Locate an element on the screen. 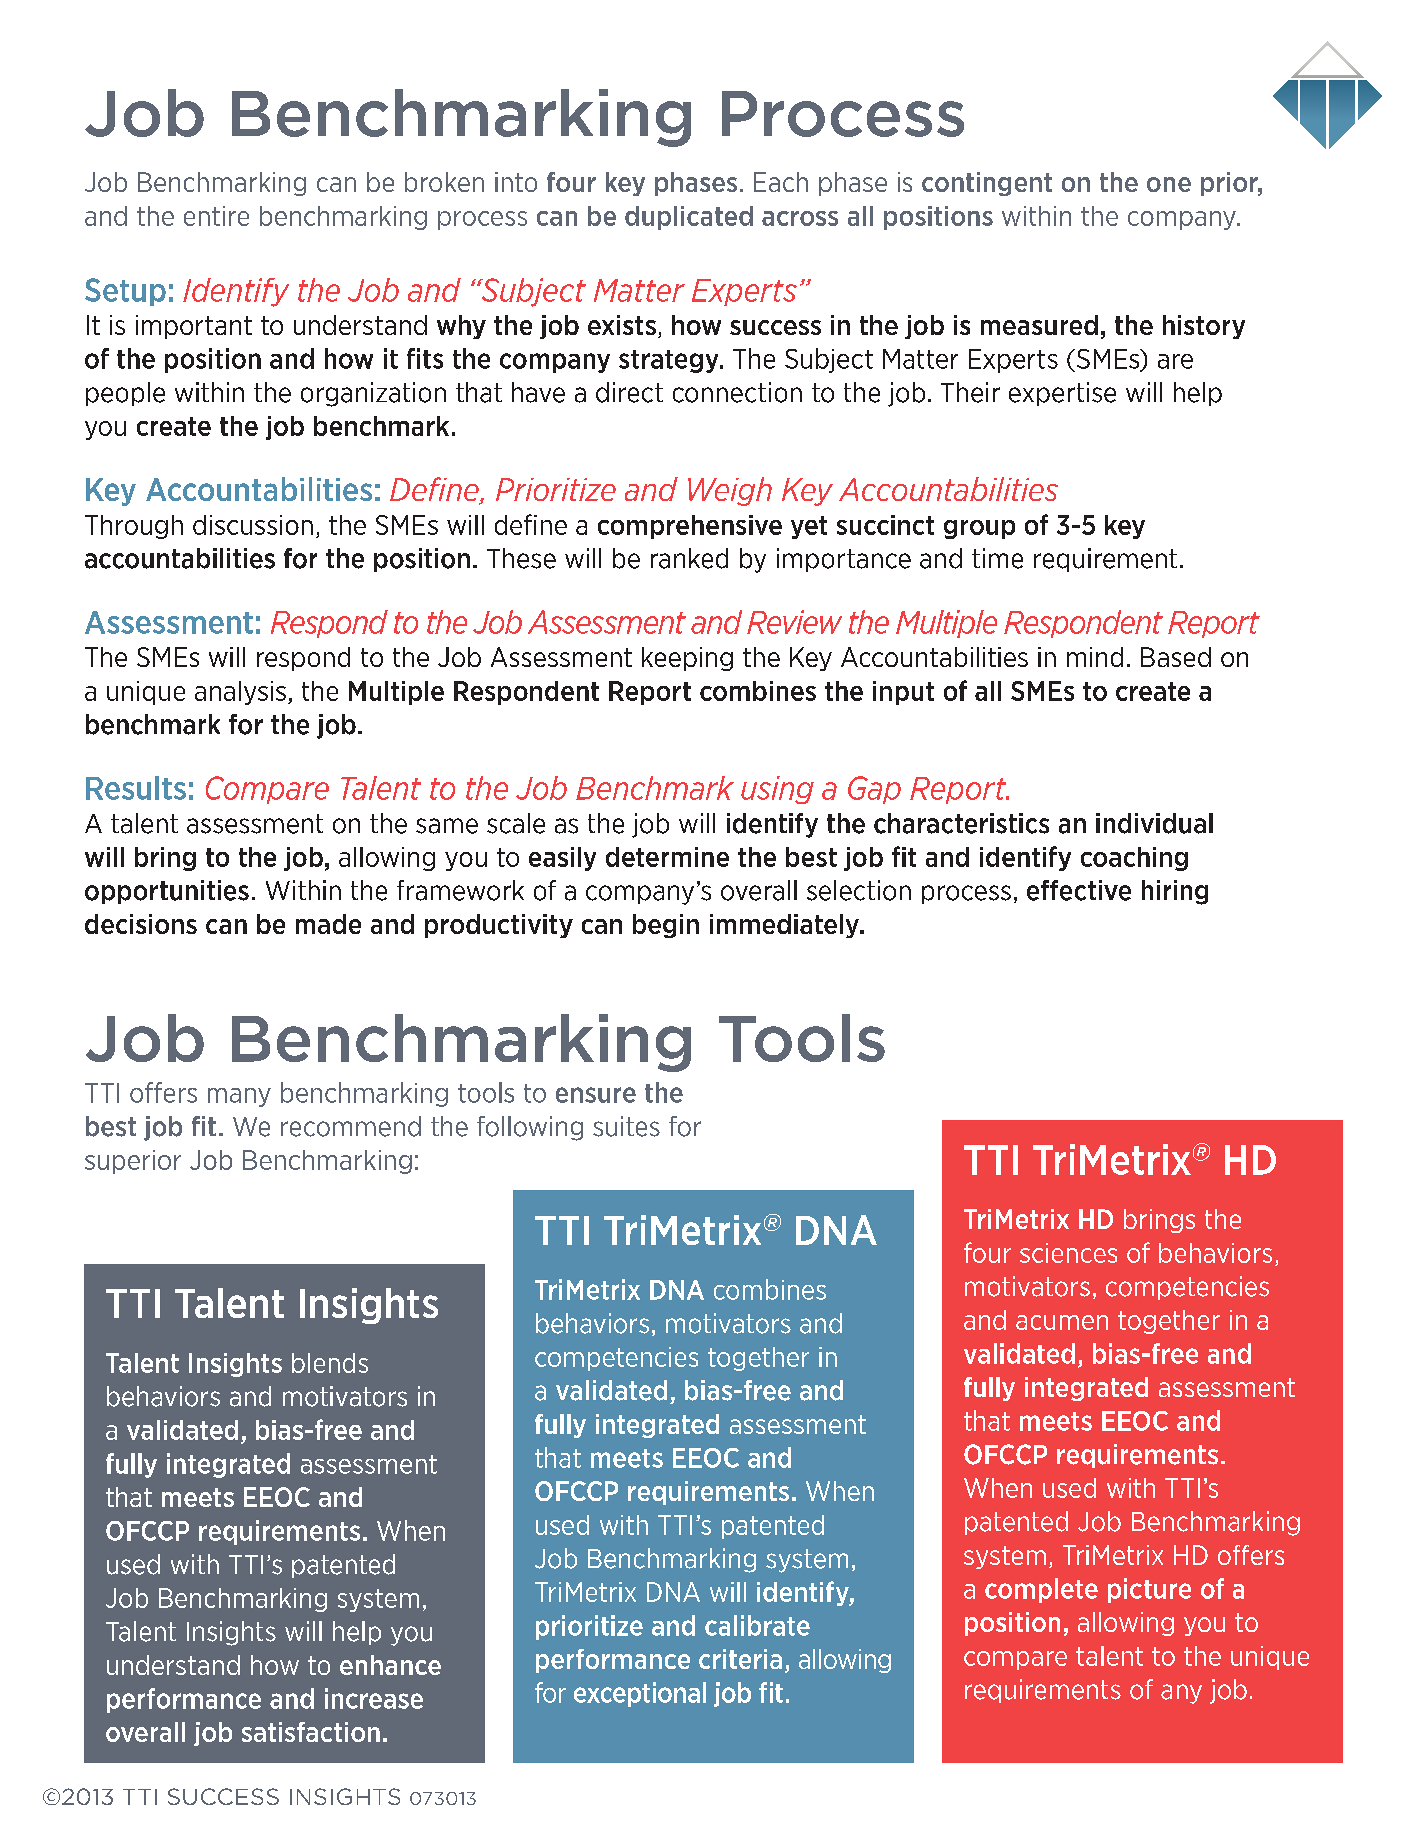 Image resolution: width=1427 pixels, height=1847 pixels. suites is located at coordinates (626, 1126).
